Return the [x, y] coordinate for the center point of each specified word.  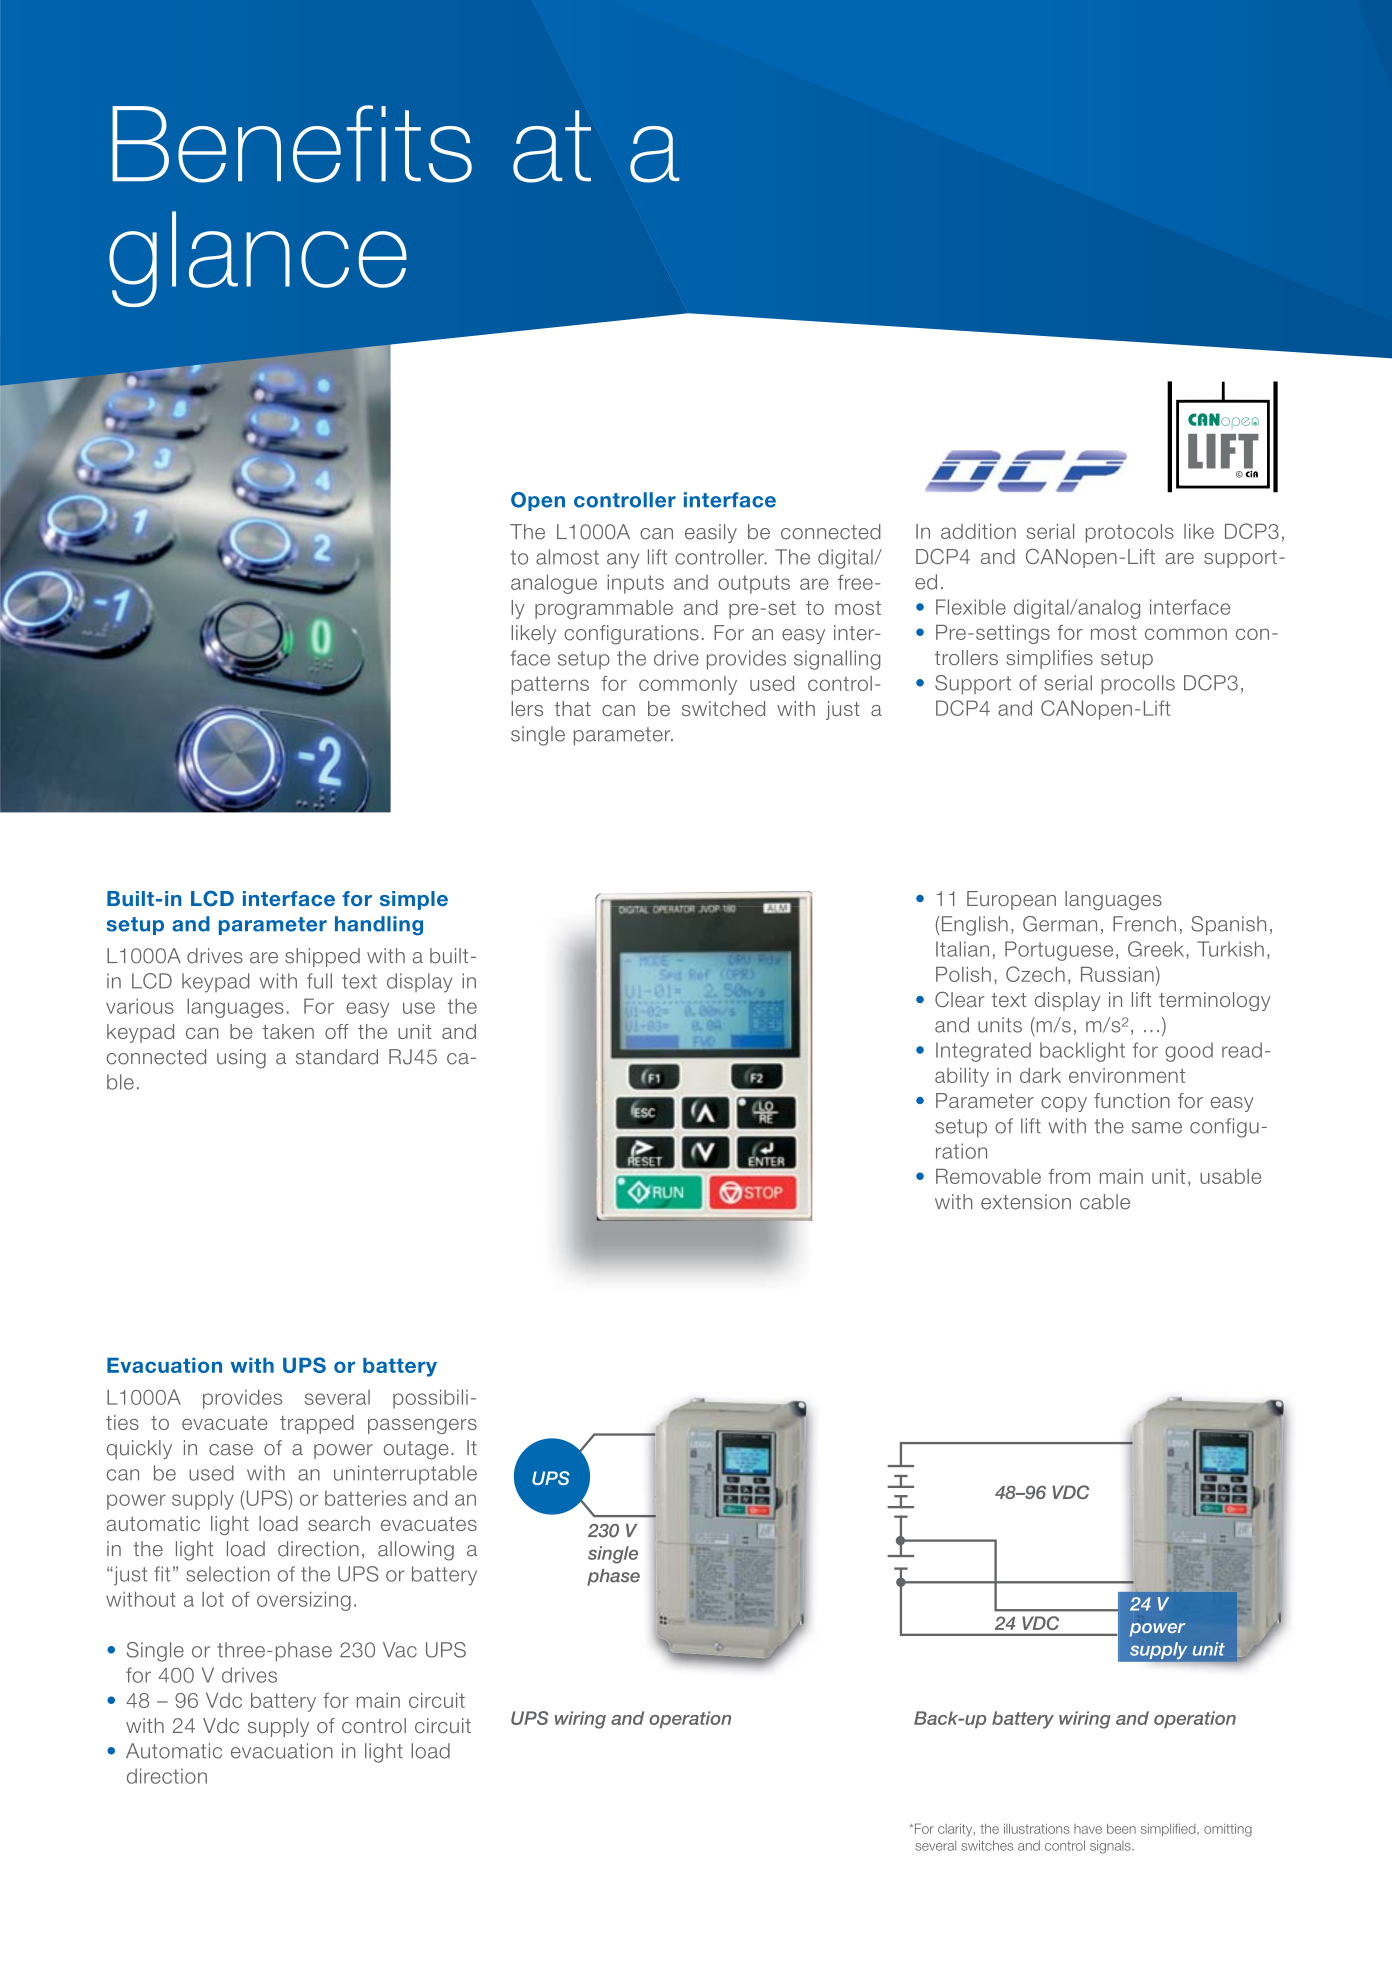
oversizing [304, 1601]
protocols [1130, 533]
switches [987, 1845]
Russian [1117, 974]
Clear [960, 999]
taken [288, 1031]
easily [711, 533]
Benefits [292, 144]
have [1088, 1829]
